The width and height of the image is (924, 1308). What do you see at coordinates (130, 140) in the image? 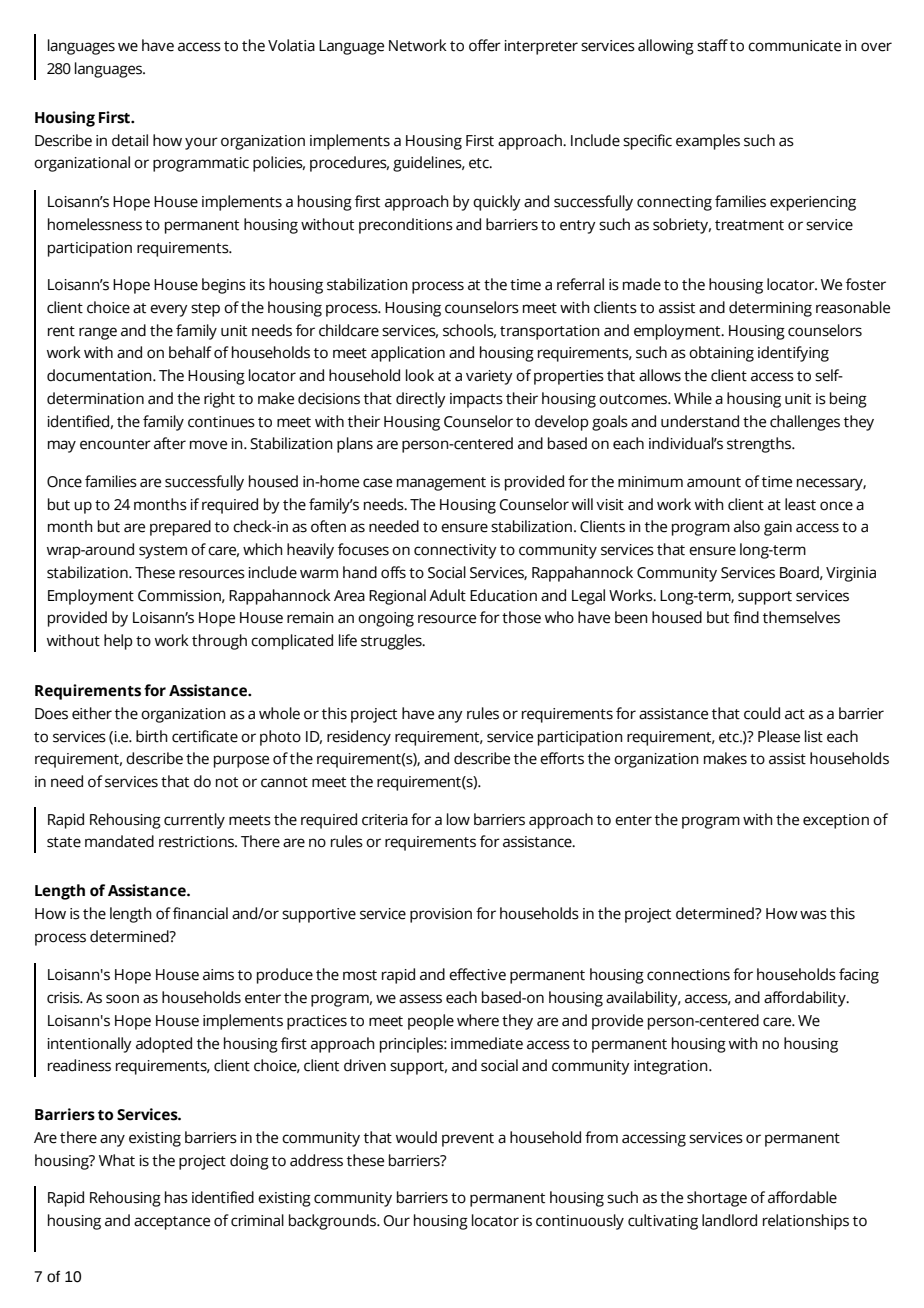
I see `detail` at bounding box center [130, 140].
